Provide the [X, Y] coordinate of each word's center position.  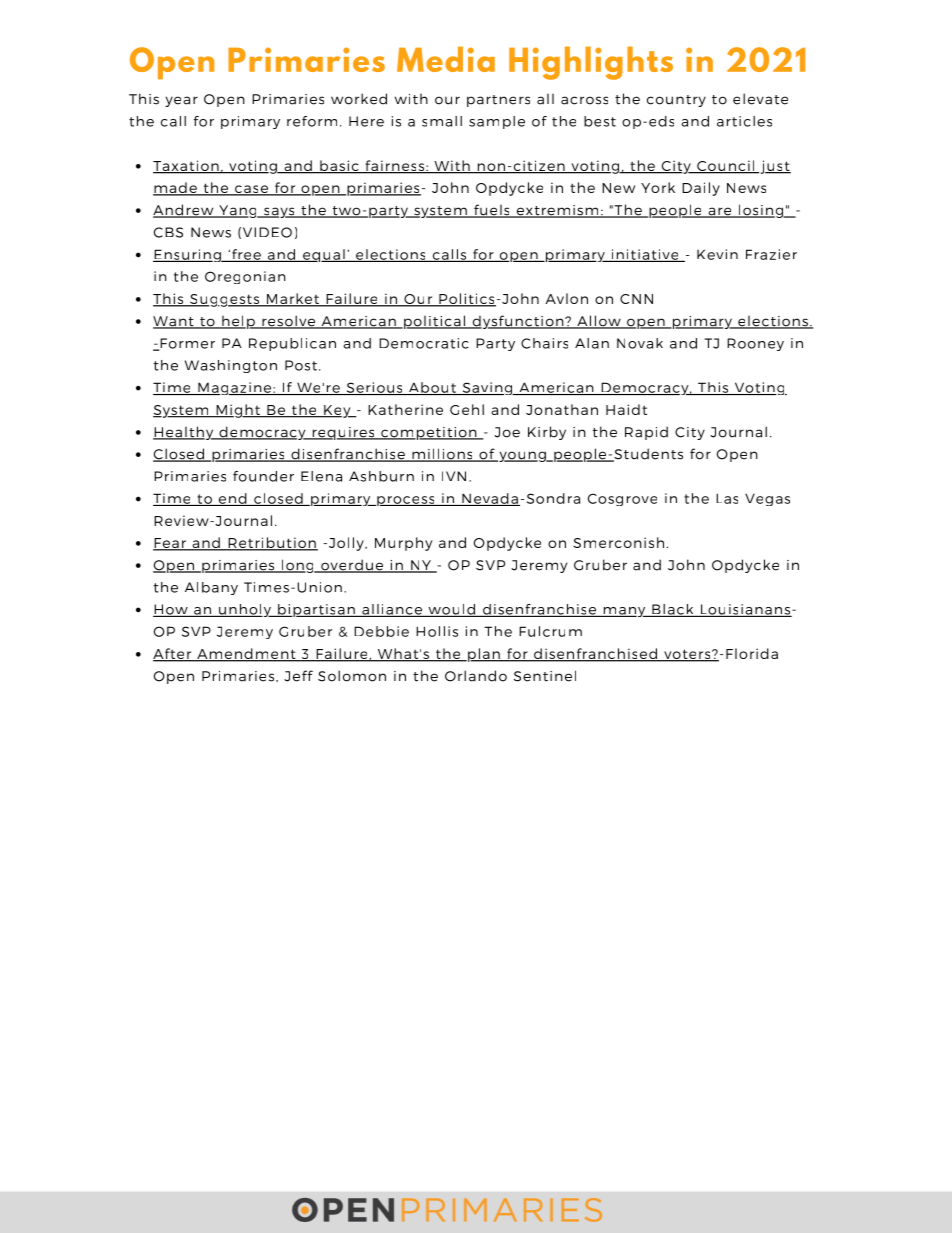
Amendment [246, 655]
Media [446, 59]
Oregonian [245, 277]
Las [727, 498]
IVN [454, 476]
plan [484, 655]
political [434, 322]
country [676, 101]
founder [263, 476]
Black [673, 610]
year [181, 101]
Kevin [717, 254]
